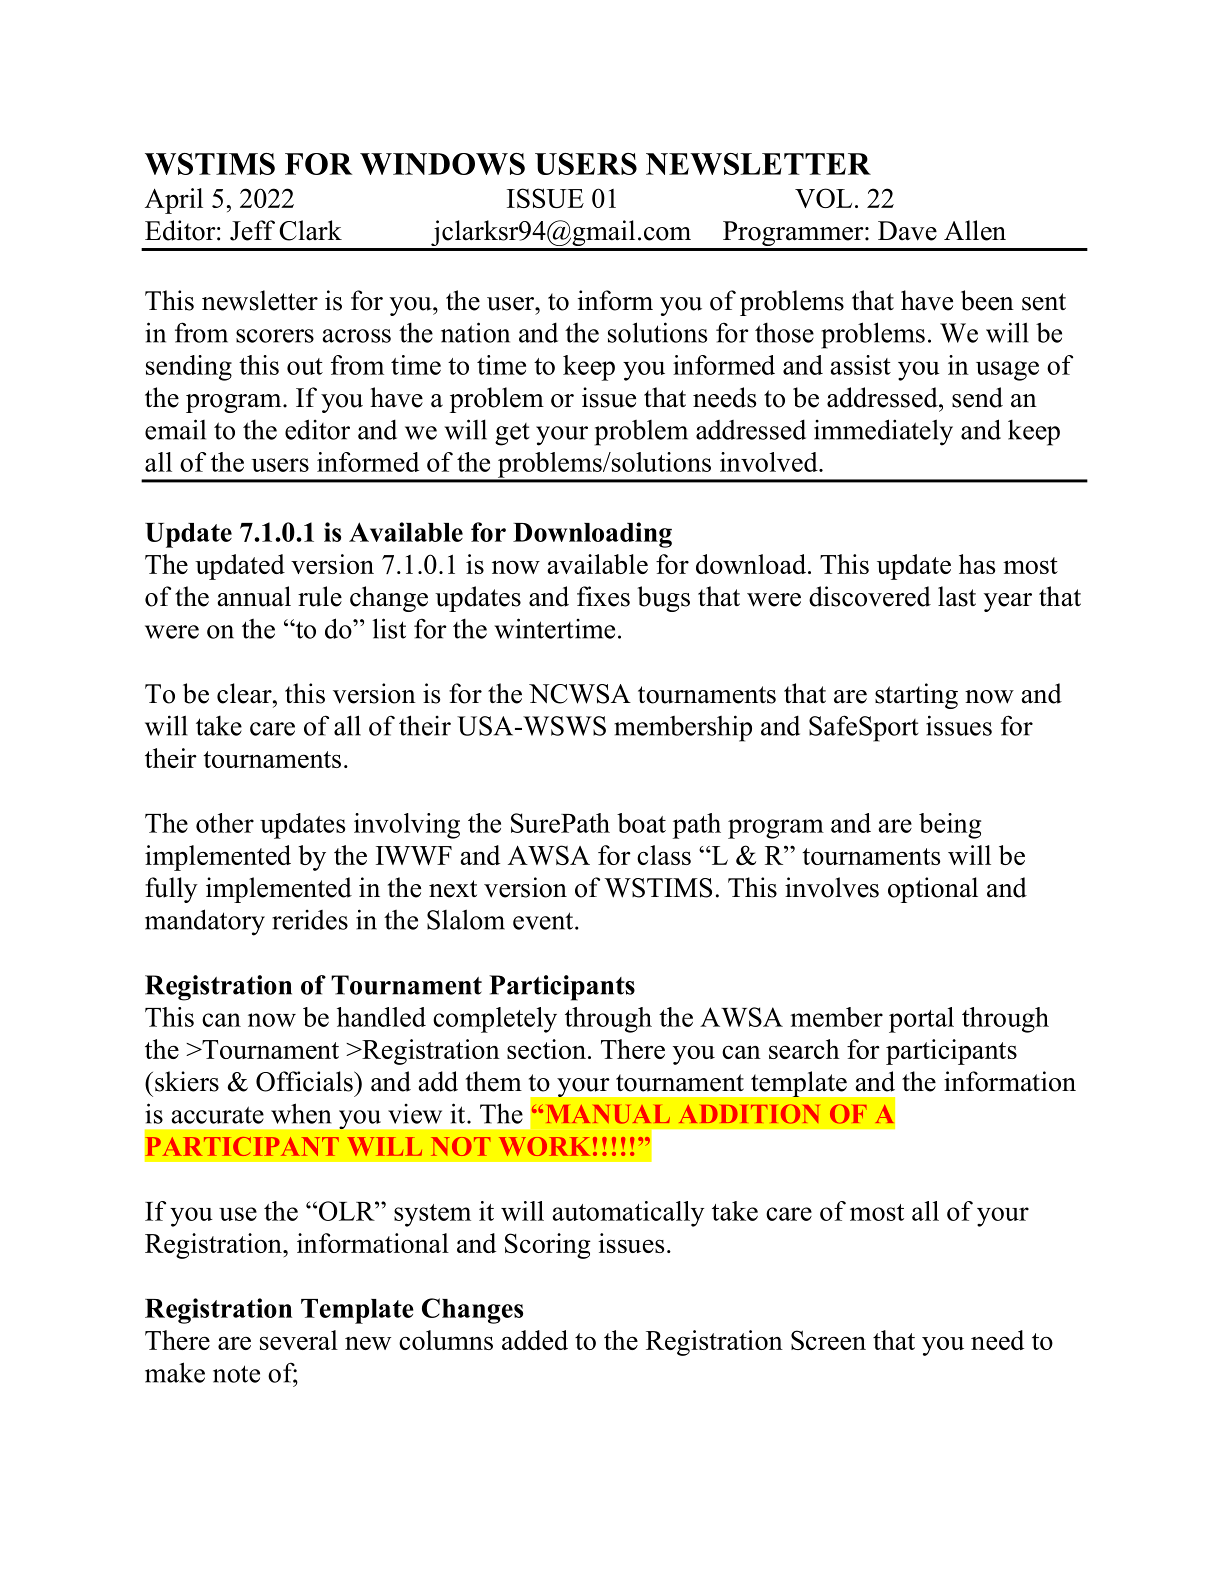 Image resolution: width=1229 pixels, height=1591 pixels. Describe the element at coordinates (641, 823) in the screenshot. I see `boat` at that location.
